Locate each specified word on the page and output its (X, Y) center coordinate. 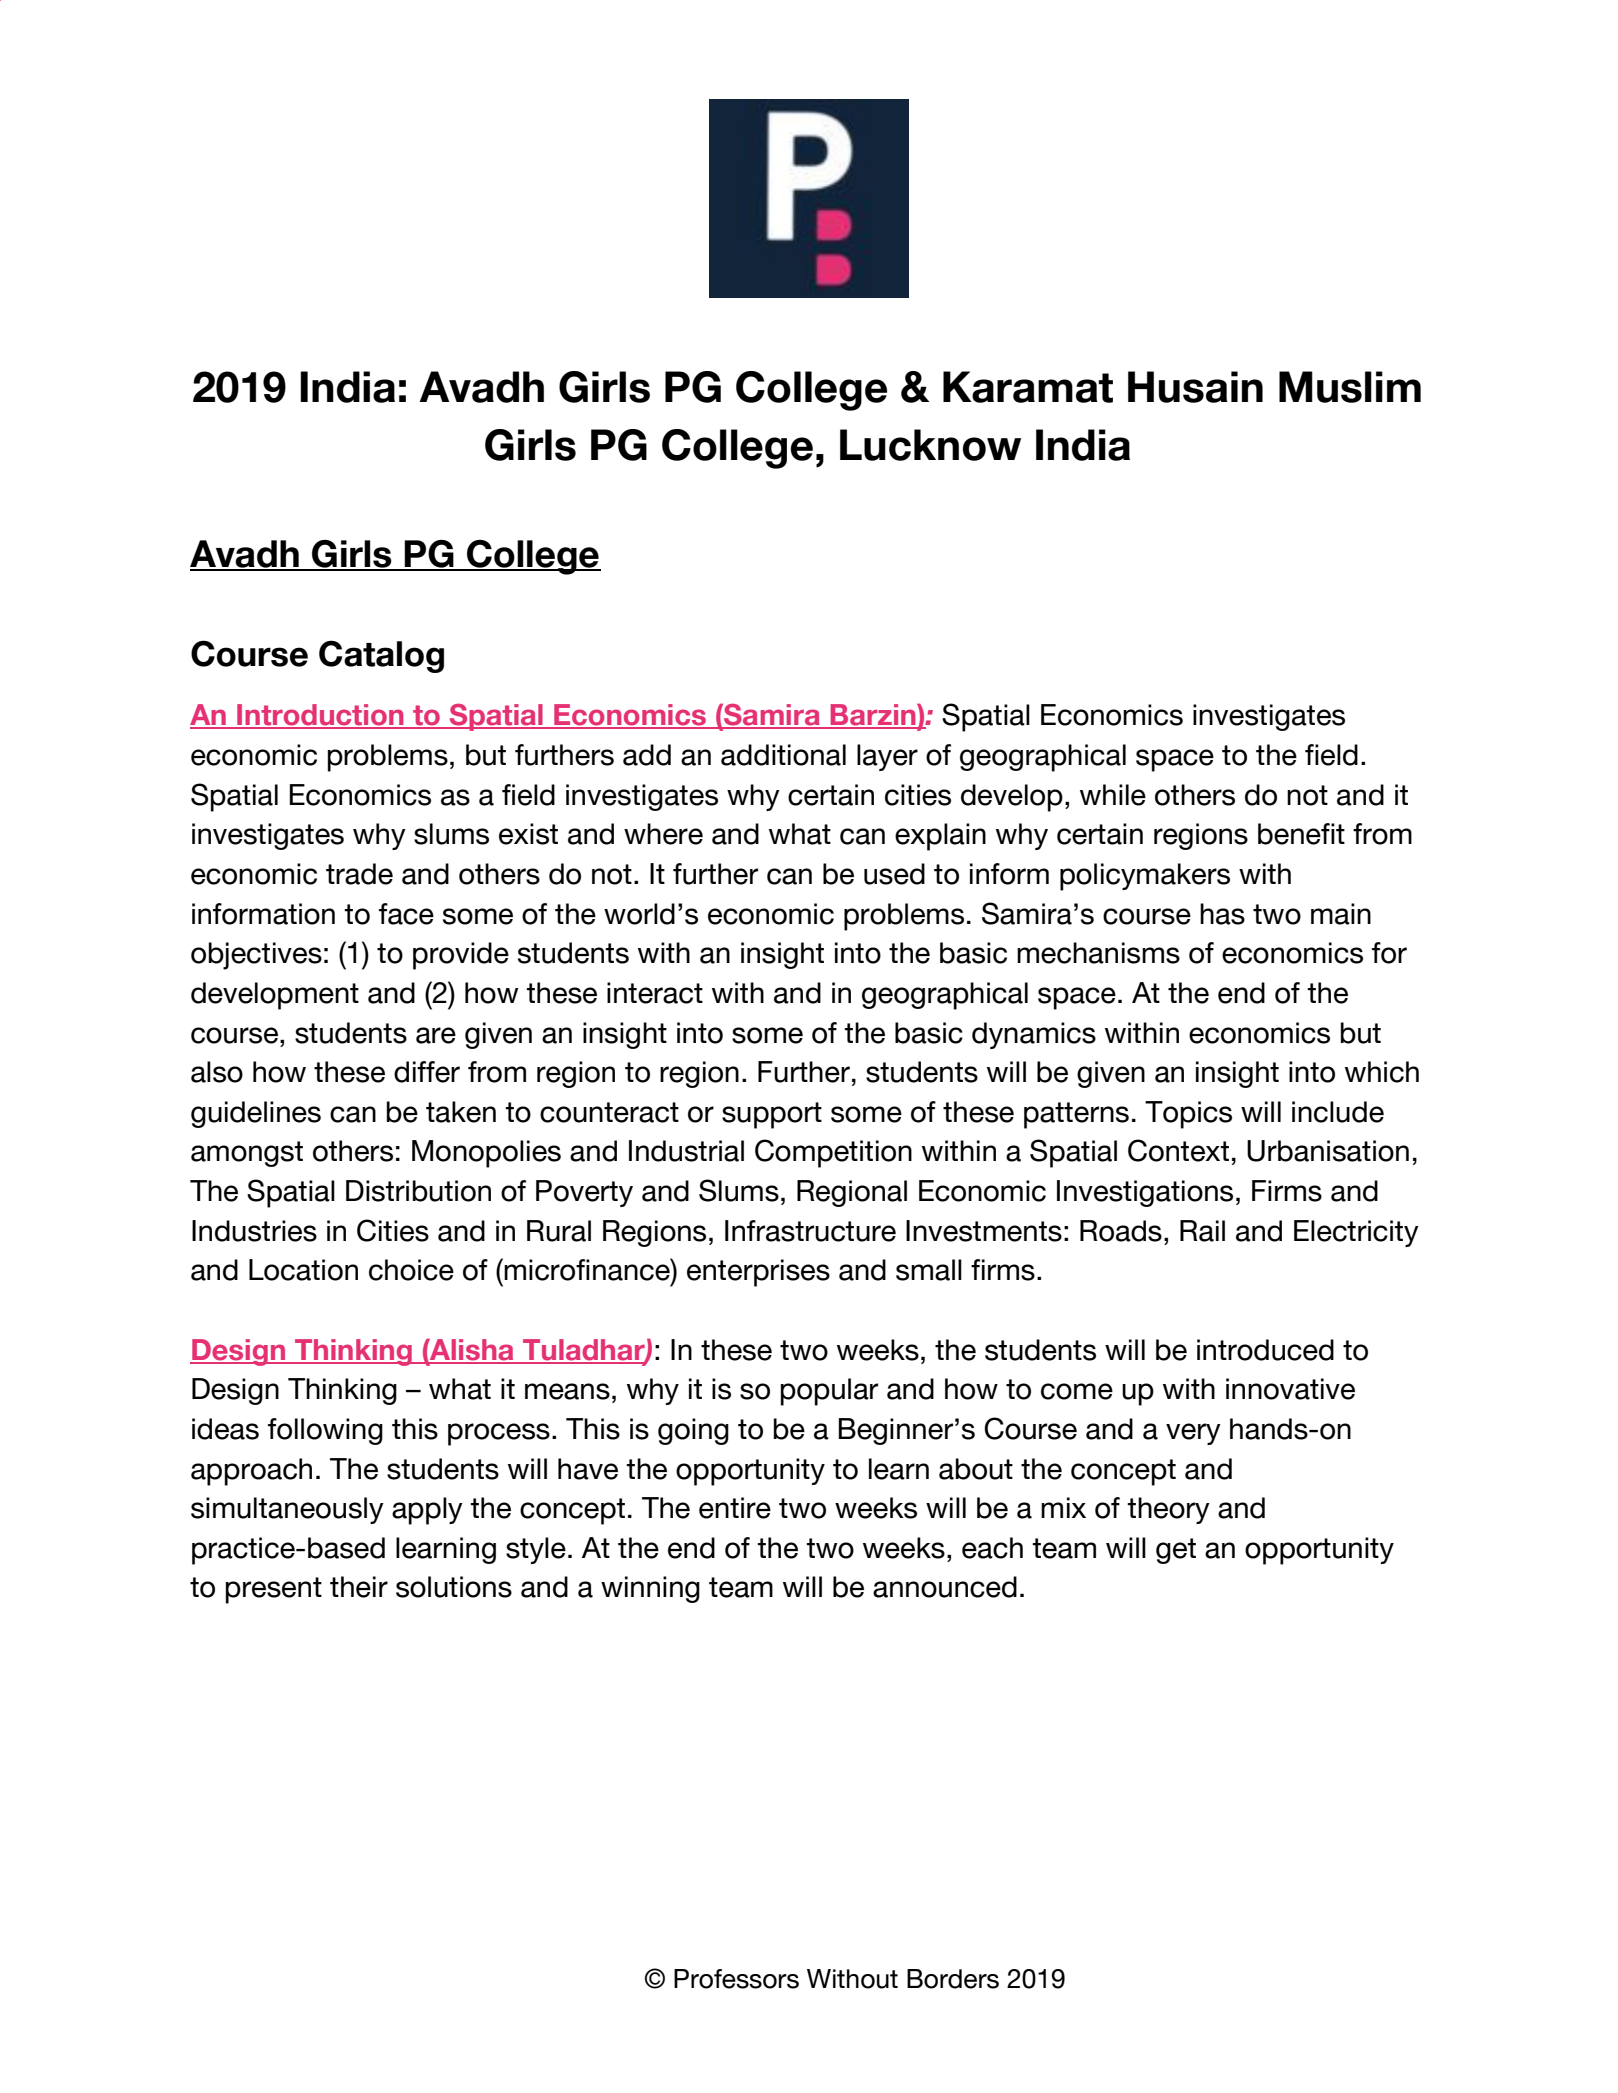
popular (829, 1392)
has (1222, 914)
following (325, 1431)
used (894, 874)
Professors (736, 1979)
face (406, 914)
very (1193, 1434)
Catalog (381, 656)
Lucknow (930, 445)
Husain (1195, 387)
